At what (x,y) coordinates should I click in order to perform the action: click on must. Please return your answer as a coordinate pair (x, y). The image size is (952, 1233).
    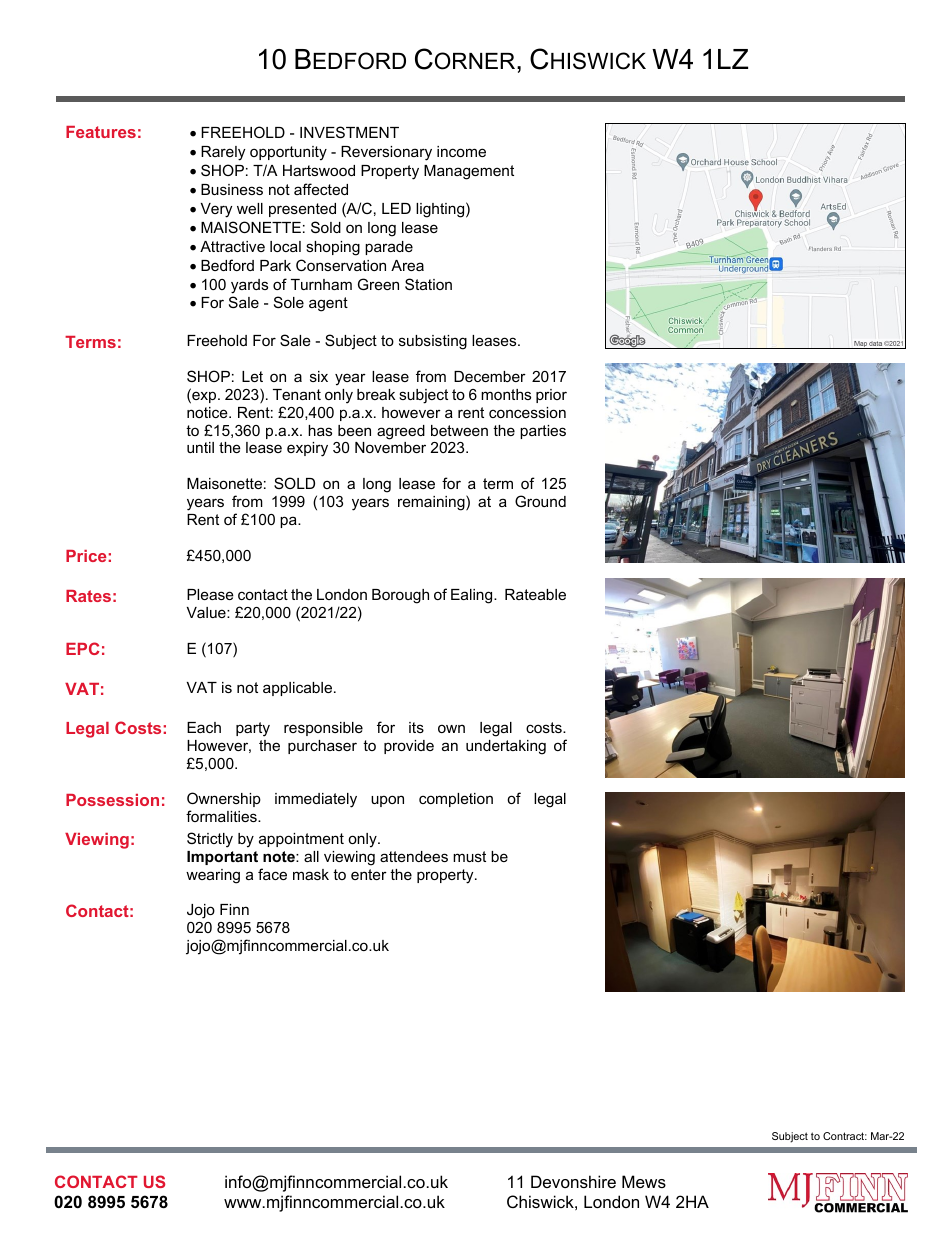
    Looking at the image, I should click on (469, 856).
